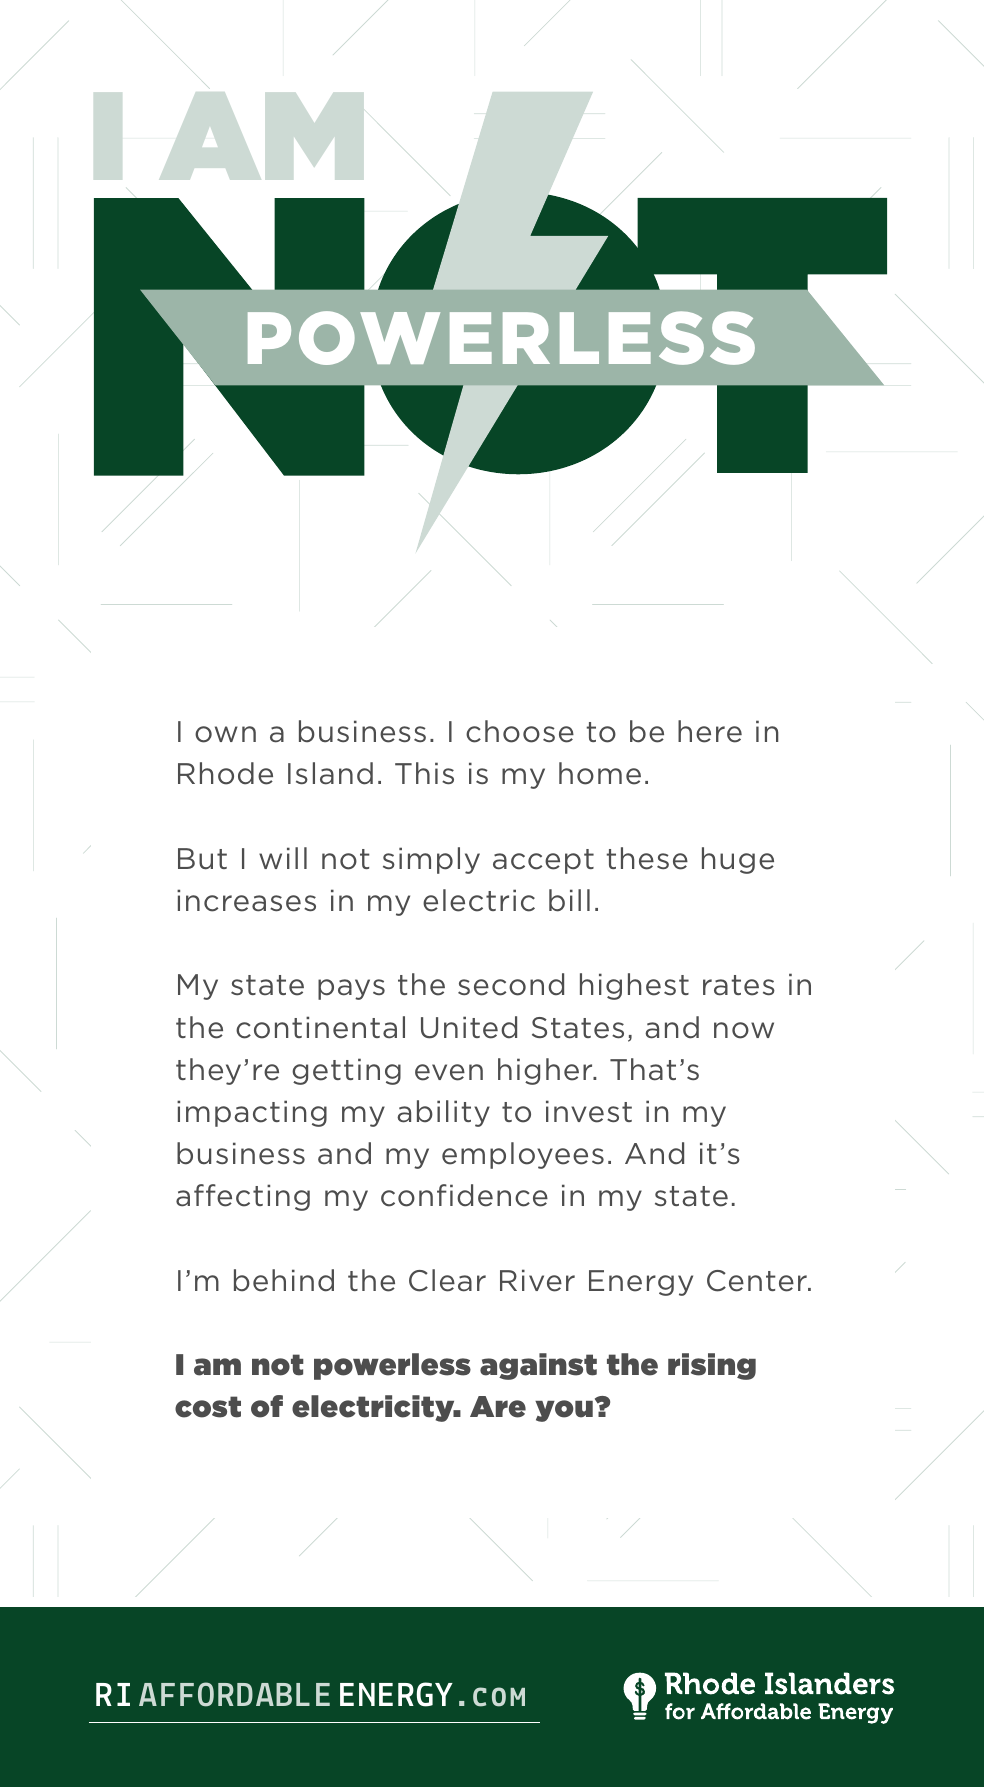 This page has height=1787, width=984. Describe the element at coordinates (520, 731) in the page. I see `choose` at that location.
